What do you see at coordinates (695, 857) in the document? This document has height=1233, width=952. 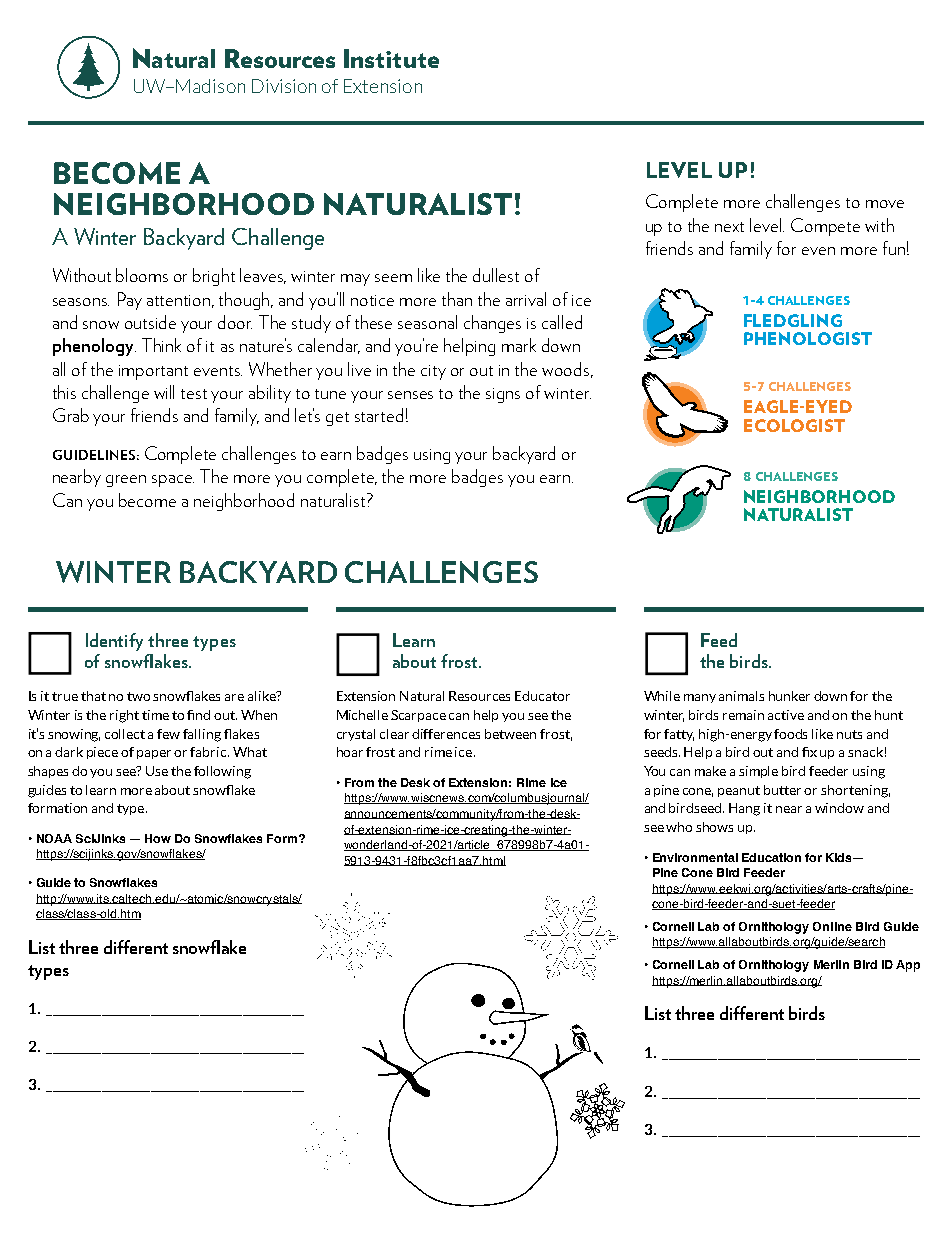 I see `Environmental` at bounding box center [695, 857].
